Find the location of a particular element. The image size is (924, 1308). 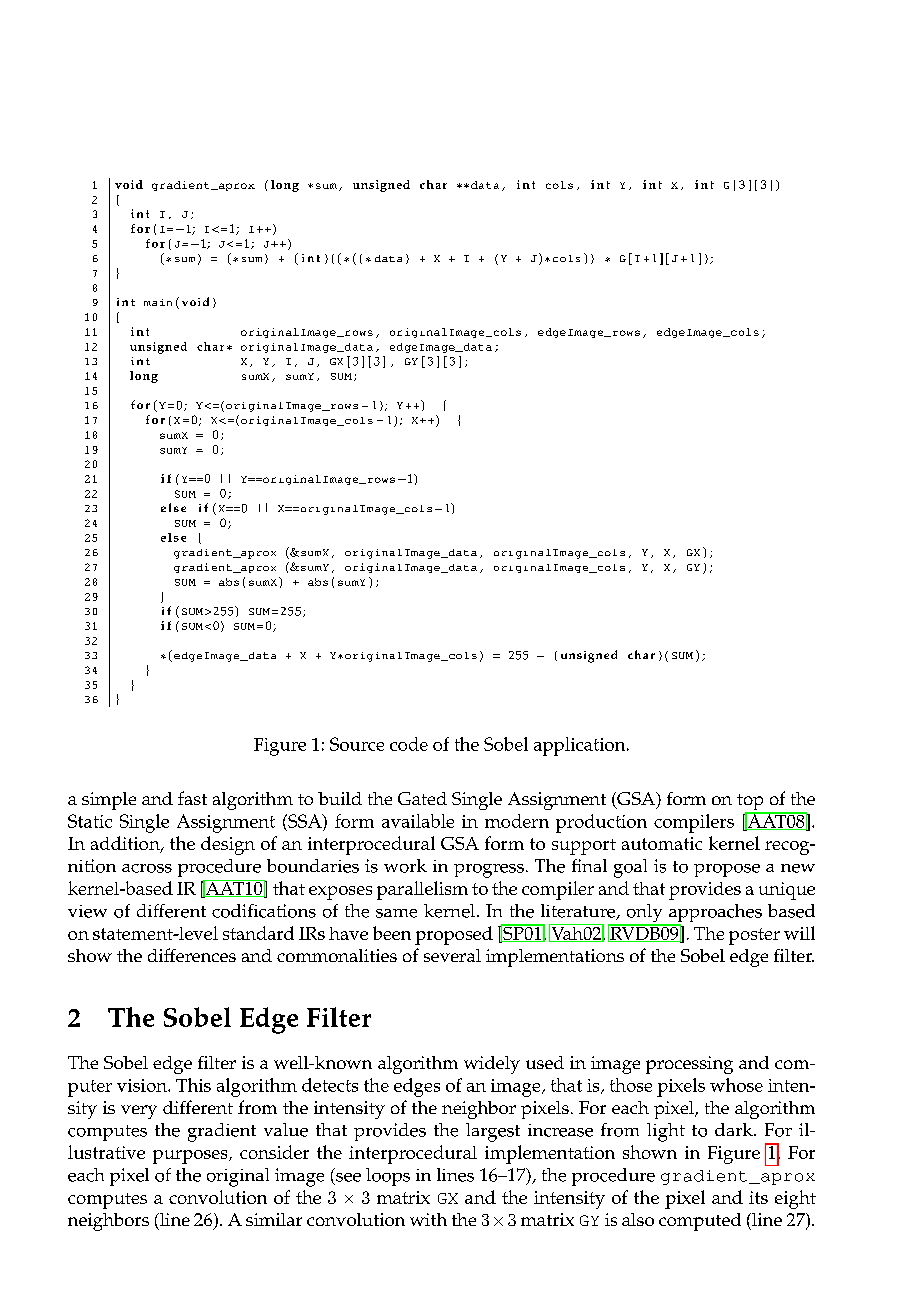

fast is located at coordinates (192, 798).
